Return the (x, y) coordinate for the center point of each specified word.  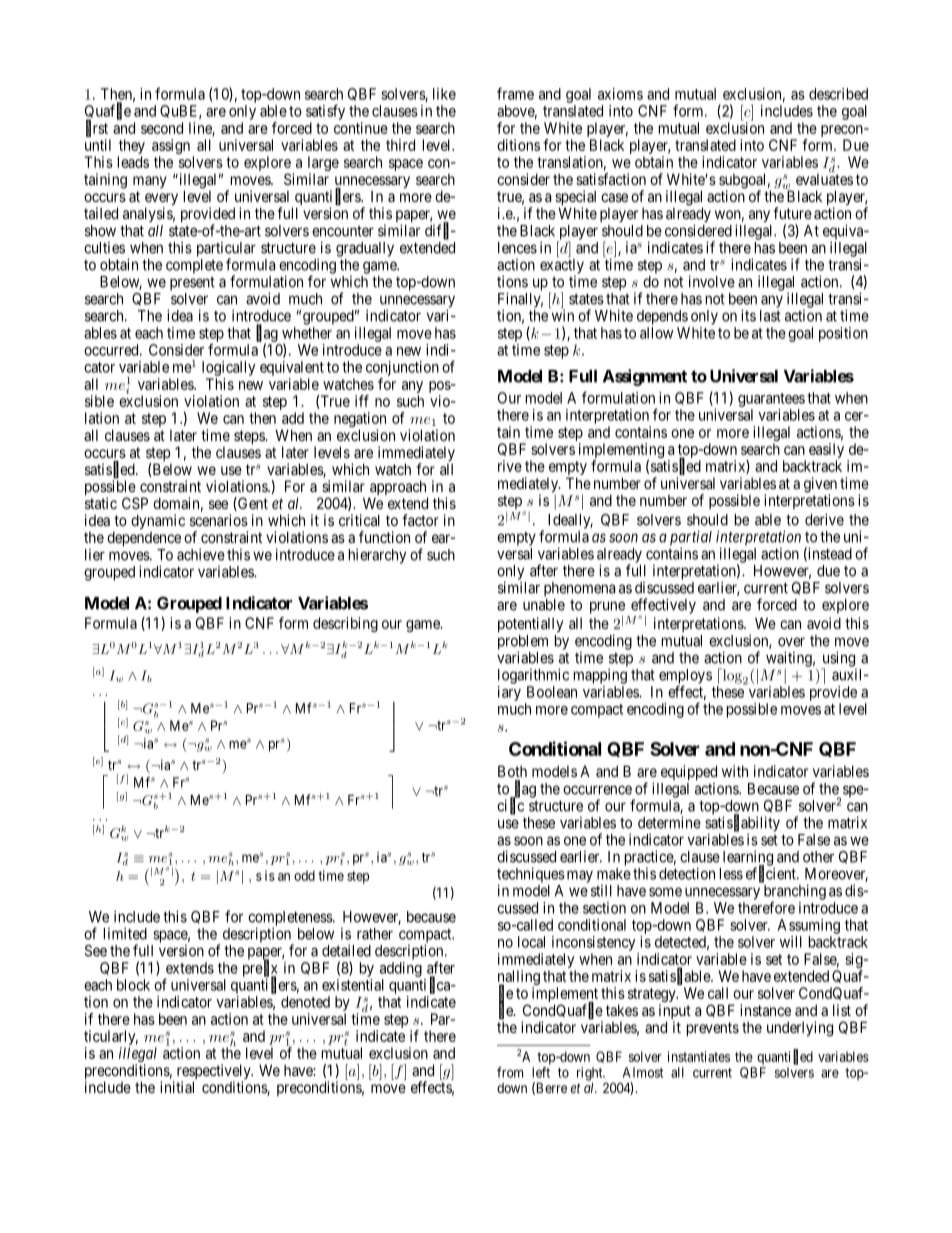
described (838, 94)
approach (398, 489)
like (444, 94)
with (735, 771)
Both (512, 771)
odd (304, 875)
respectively (215, 1073)
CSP (135, 503)
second (162, 128)
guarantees (771, 400)
